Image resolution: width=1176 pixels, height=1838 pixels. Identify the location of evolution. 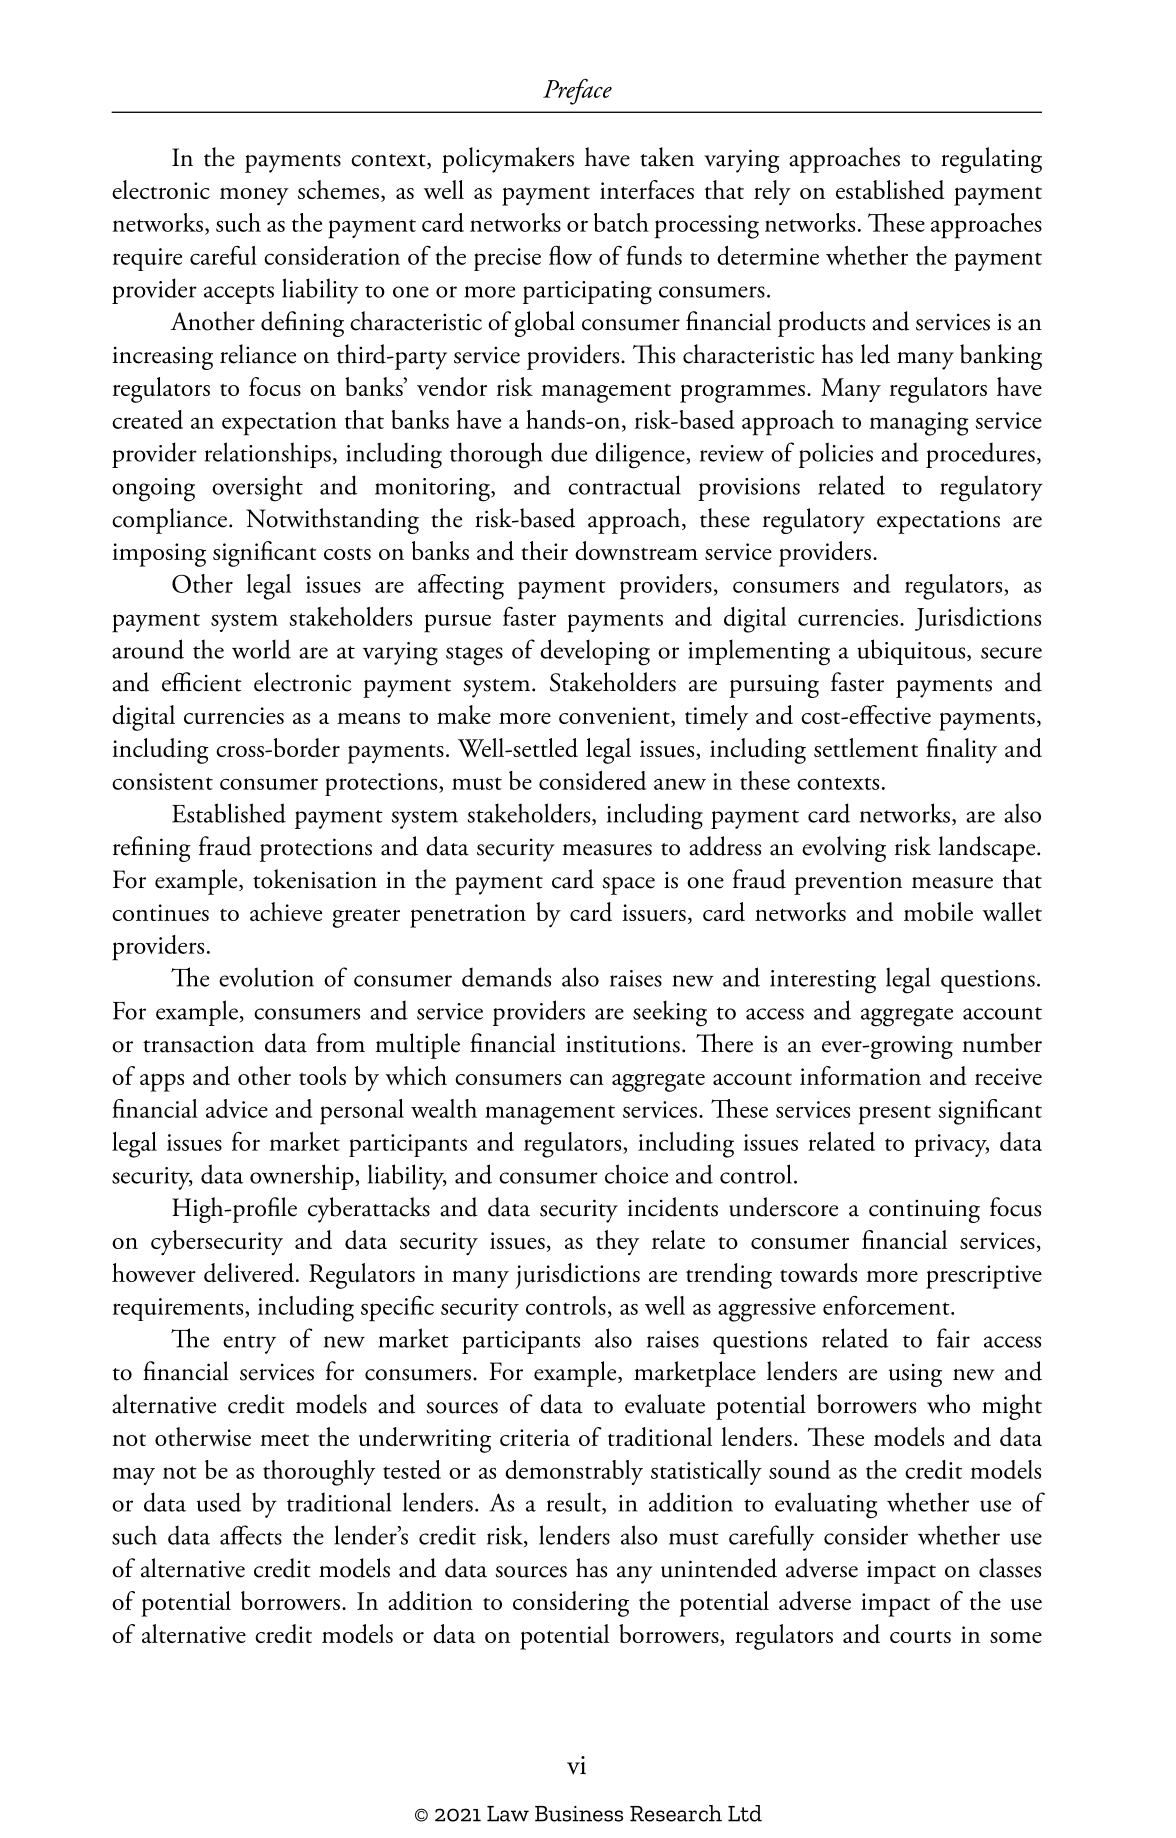
(266, 977).
